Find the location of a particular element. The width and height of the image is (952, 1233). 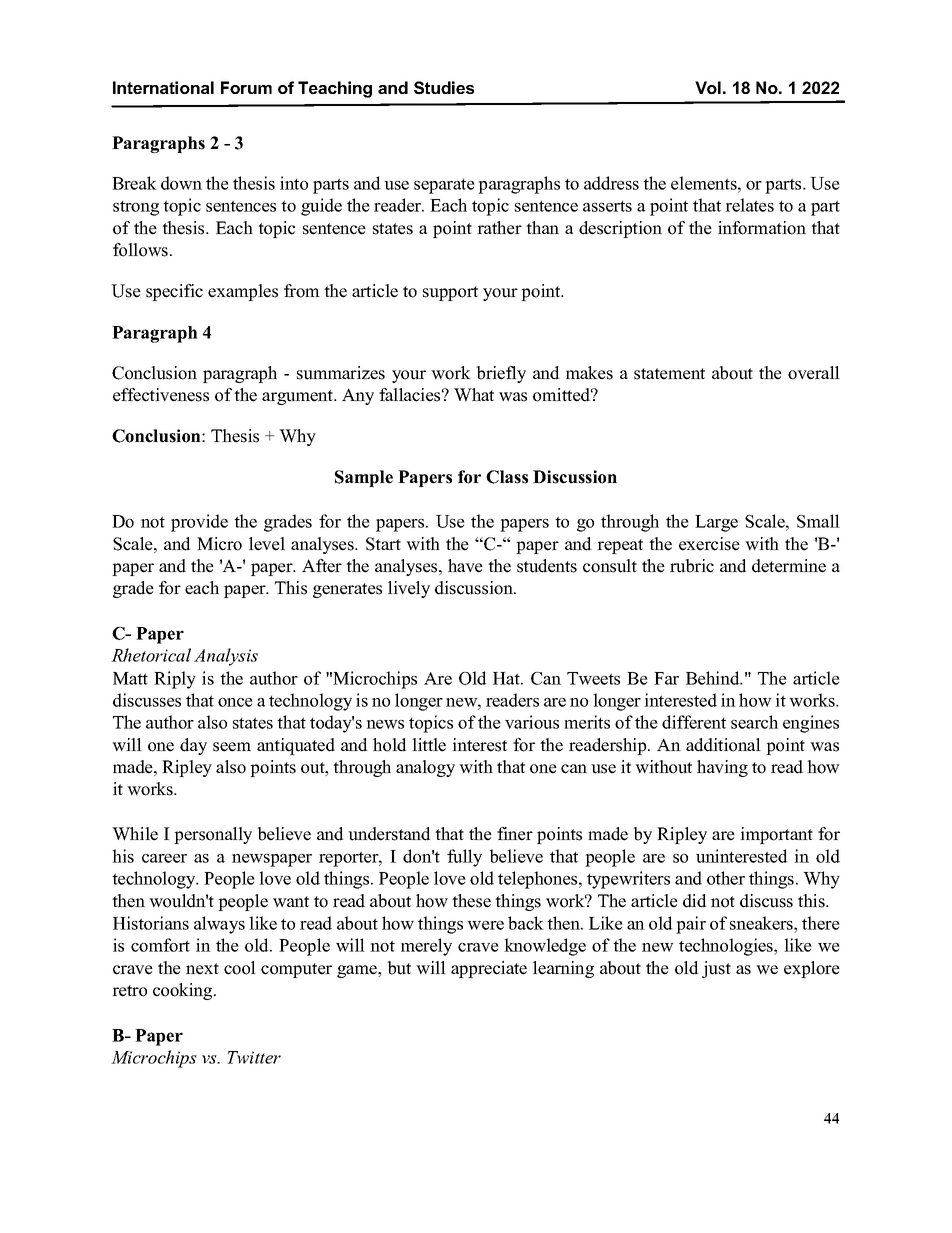

examples is located at coordinates (243, 292).
